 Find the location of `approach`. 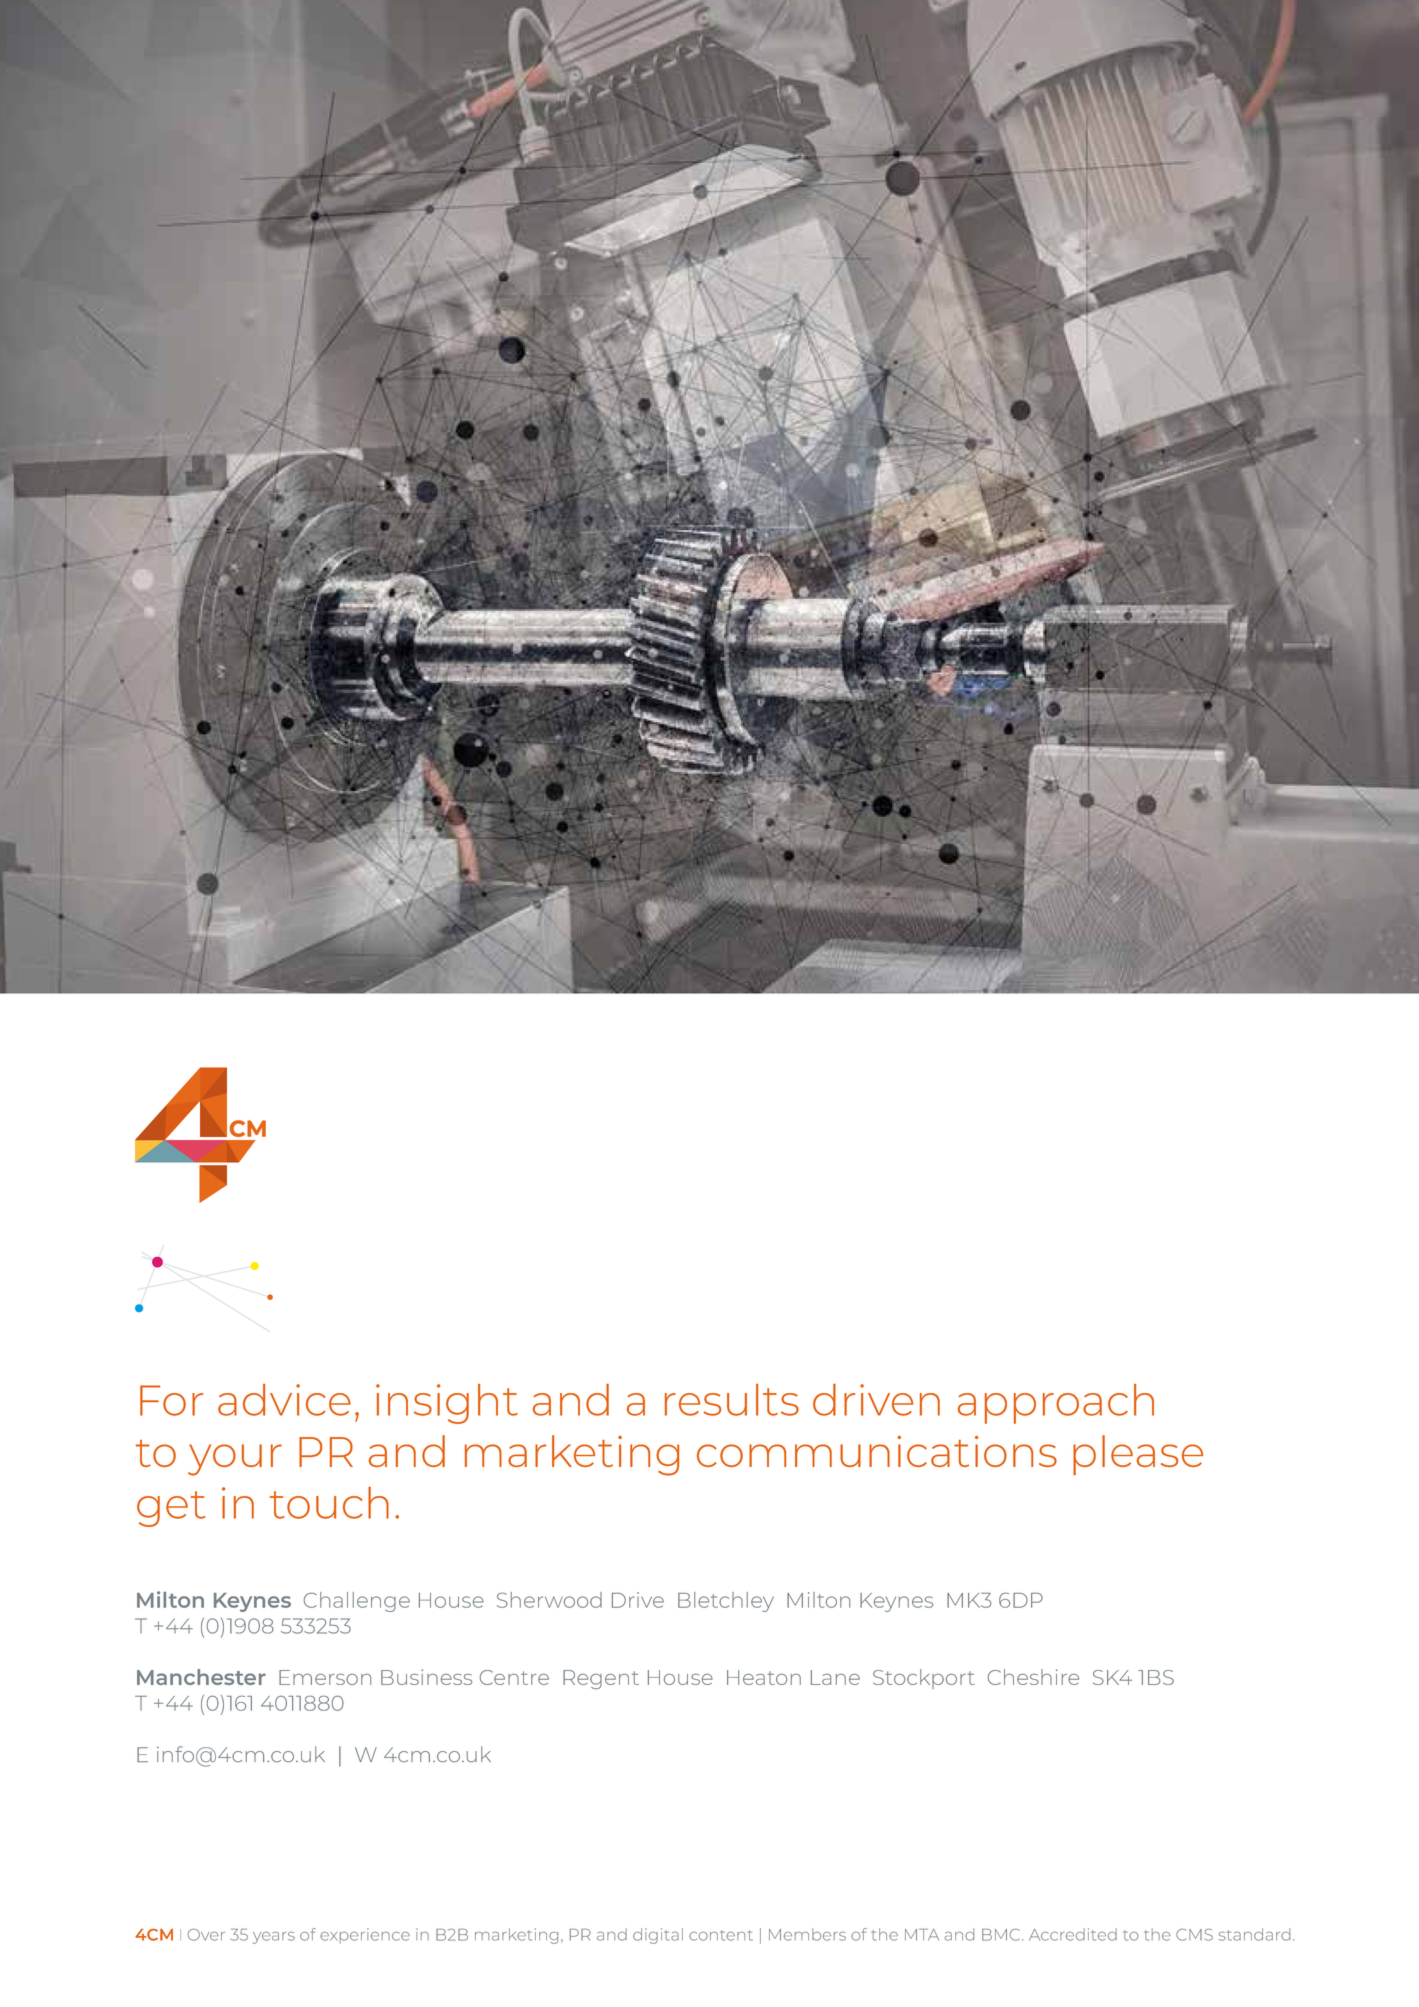

approach is located at coordinates (1056, 1404).
